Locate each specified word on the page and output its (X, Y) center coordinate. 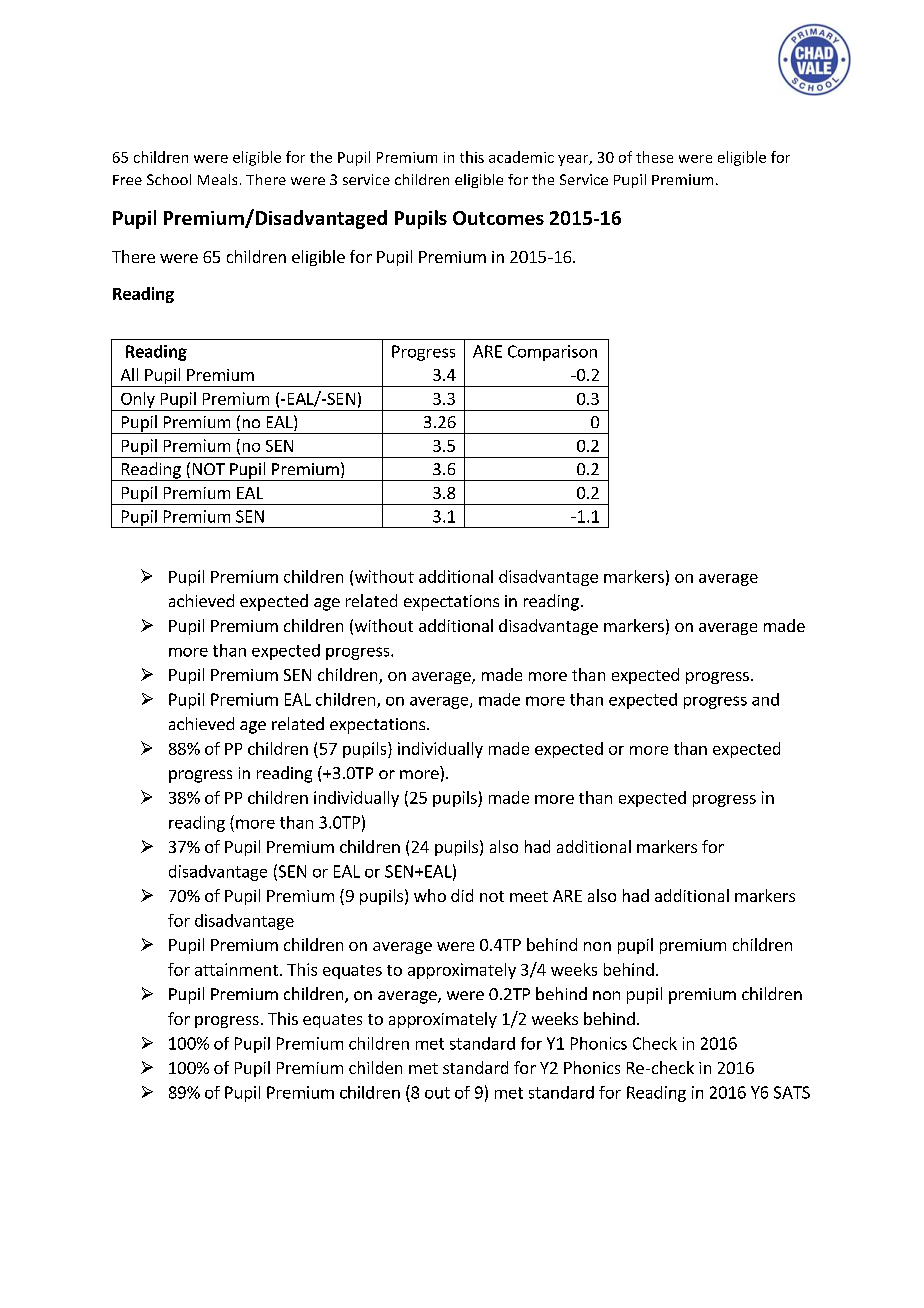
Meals (217, 179)
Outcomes (498, 218)
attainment (236, 969)
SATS (792, 1092)
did (462, 895)
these (654, 157)
